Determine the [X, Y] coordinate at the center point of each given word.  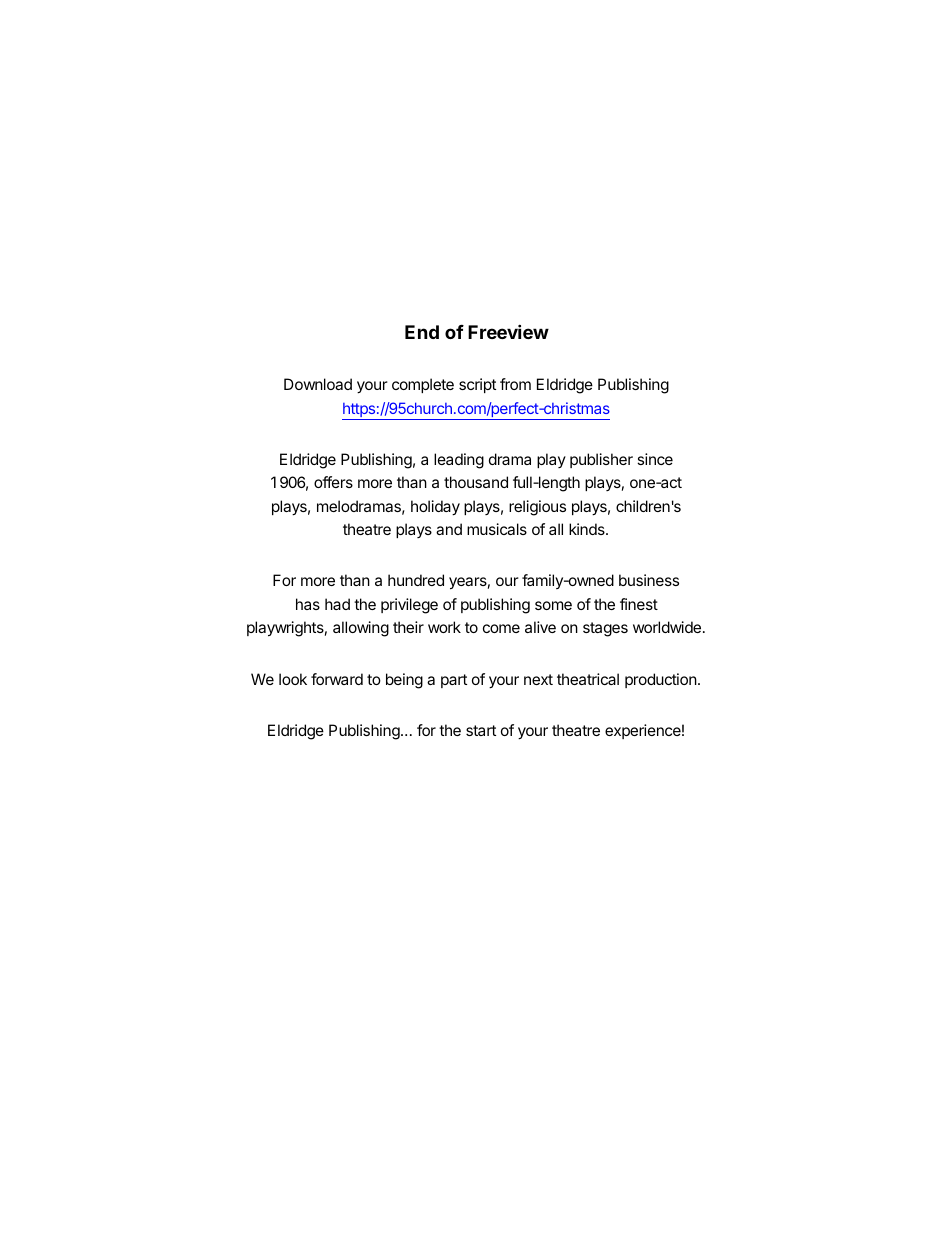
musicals [497, 529]
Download [318, 384]
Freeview [508, 331]
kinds [588, 529]
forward [337, 679]
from [515, 384]
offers [333, 482]
